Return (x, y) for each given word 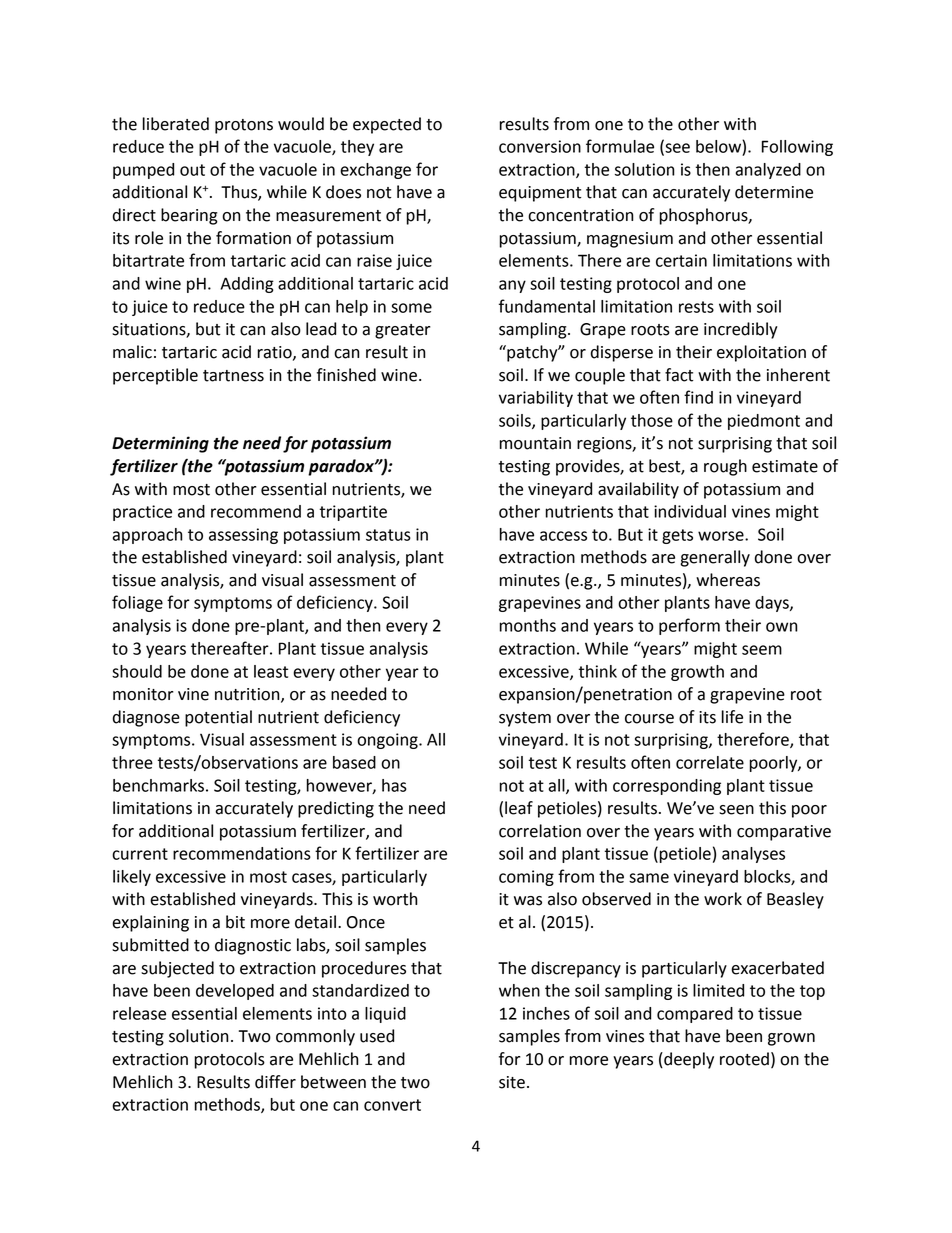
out (192, 170)
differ (275, 1082)
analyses (753, 855)
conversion (540, 146)
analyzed (768, 171)
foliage (137, 603)
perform (689, 626)
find (698, 397)
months (528, 625)
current (140, 854)
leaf (519, 808)
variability (536, 399)
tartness (233, 376)
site (512, 1082)
